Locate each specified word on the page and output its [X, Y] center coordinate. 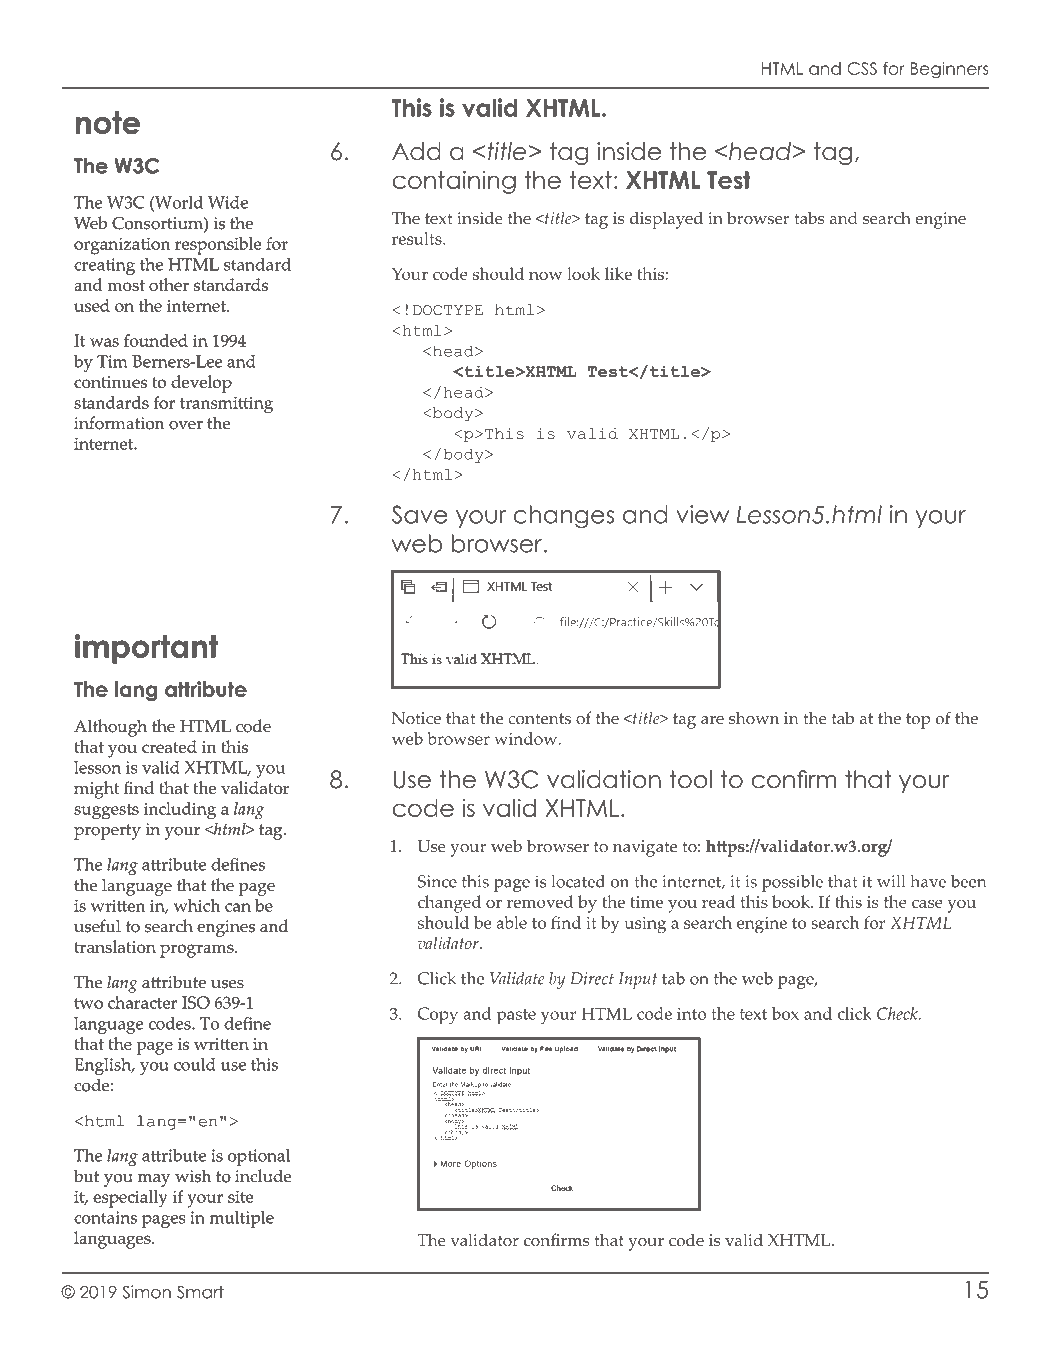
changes [563, 517]
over [186, 425]
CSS [862, 68]
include [263, 1175]
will [891, 881]
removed [540, 901]
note [108, 122]
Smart [200, 1292]
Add [416, 151]
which [197, 905]
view [702, 514]
